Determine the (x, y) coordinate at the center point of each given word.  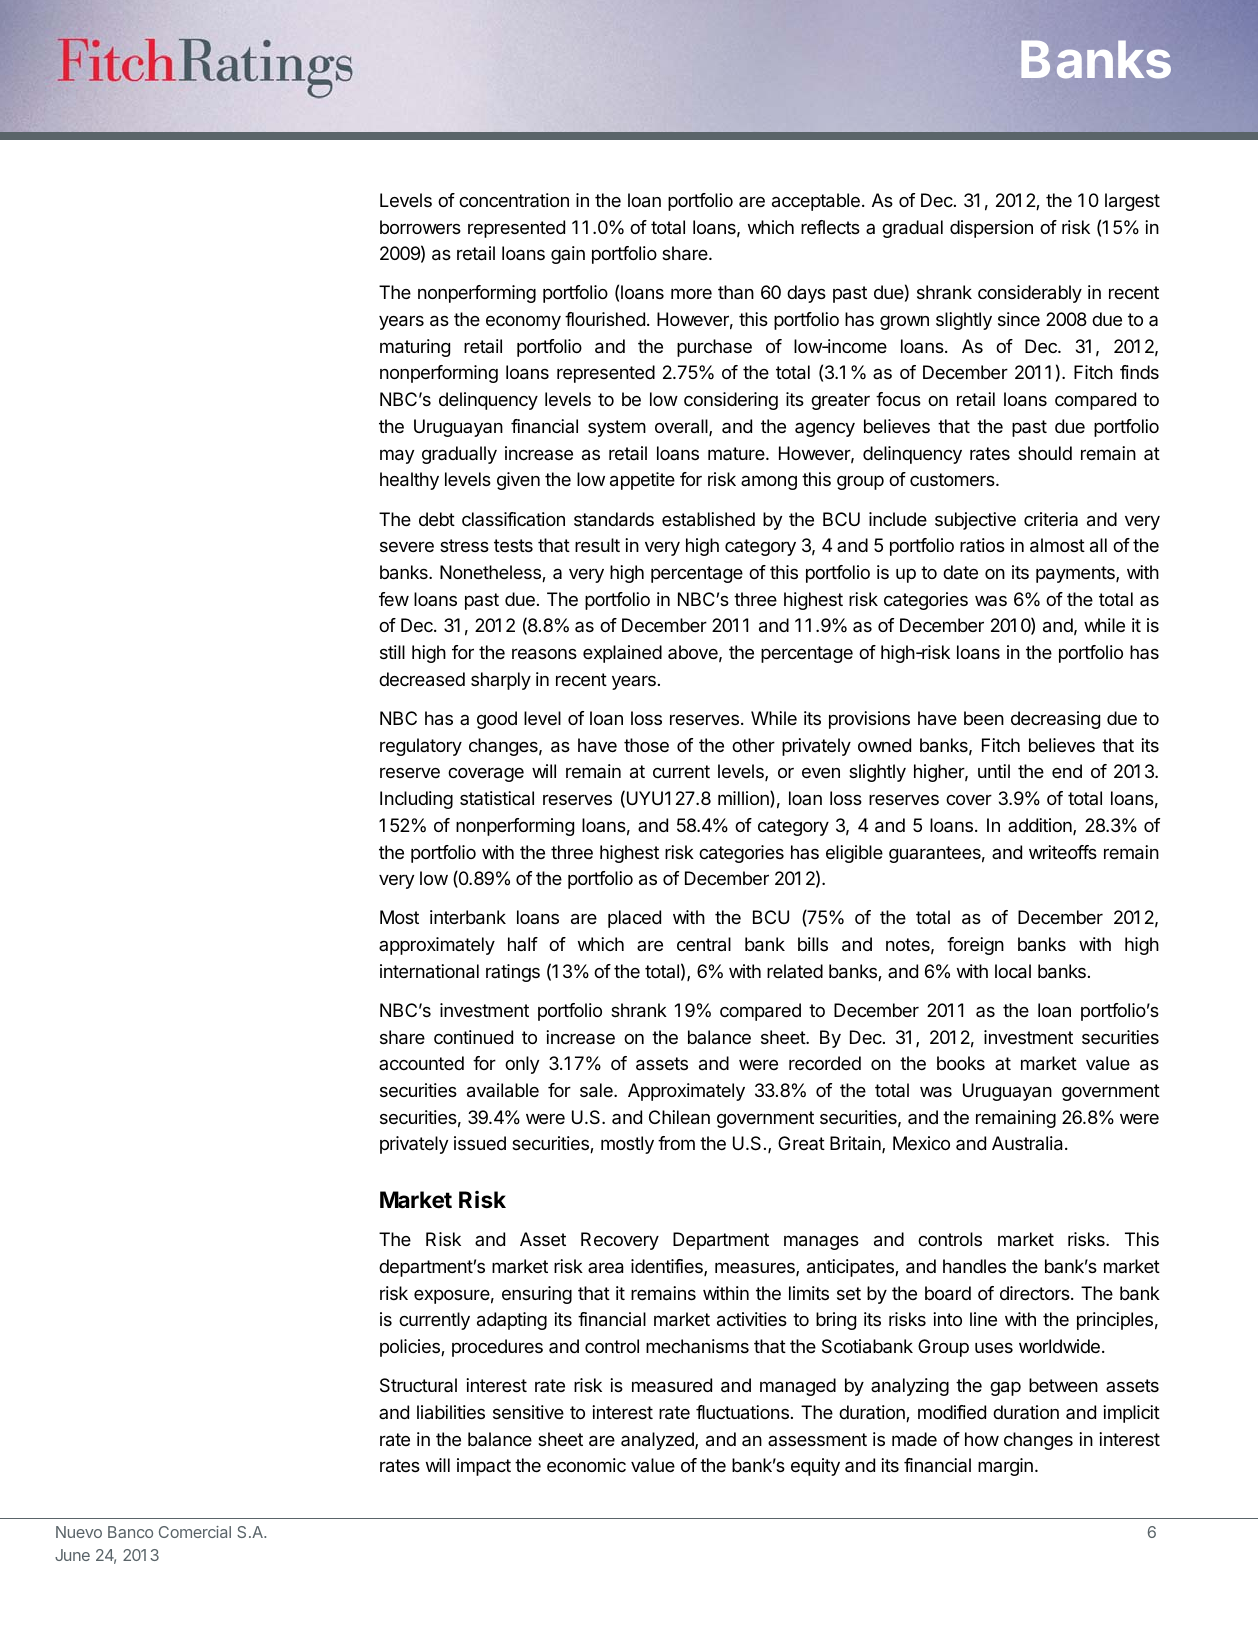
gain (568, 255)
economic (586, 1465)
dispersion (991, 229)
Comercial (195, 1532)
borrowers (420, 227)
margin (1005, 1467)
